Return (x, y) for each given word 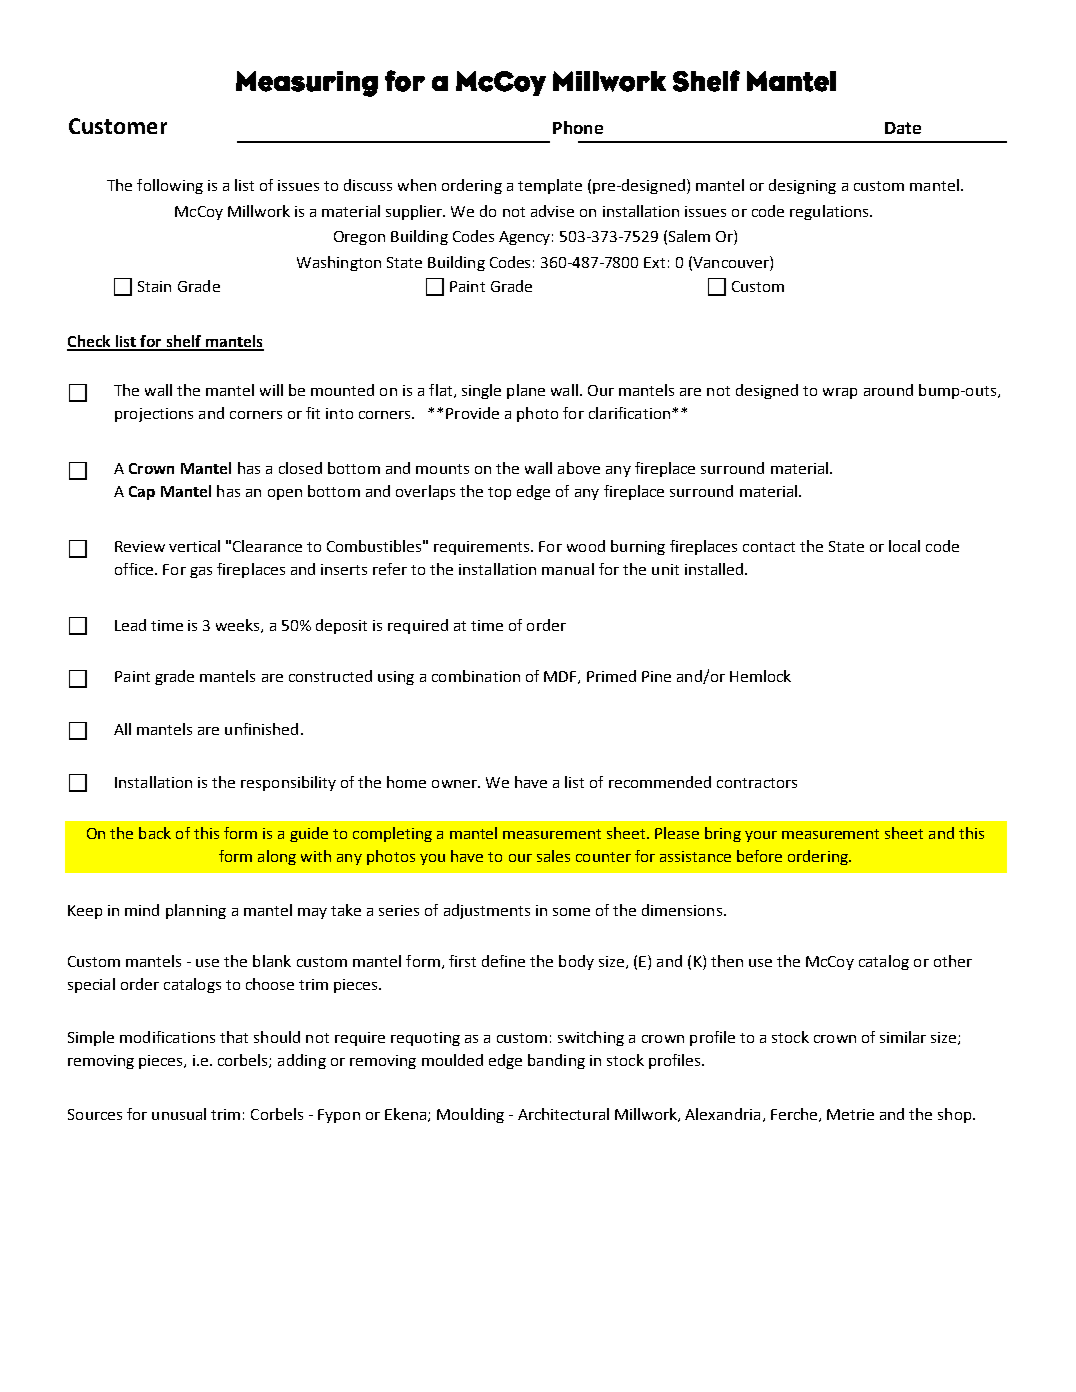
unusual (179, 1114)
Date (903, 128)
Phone (578, 127)
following (170, 186)
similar (903, 1037)
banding (556, 1061)
